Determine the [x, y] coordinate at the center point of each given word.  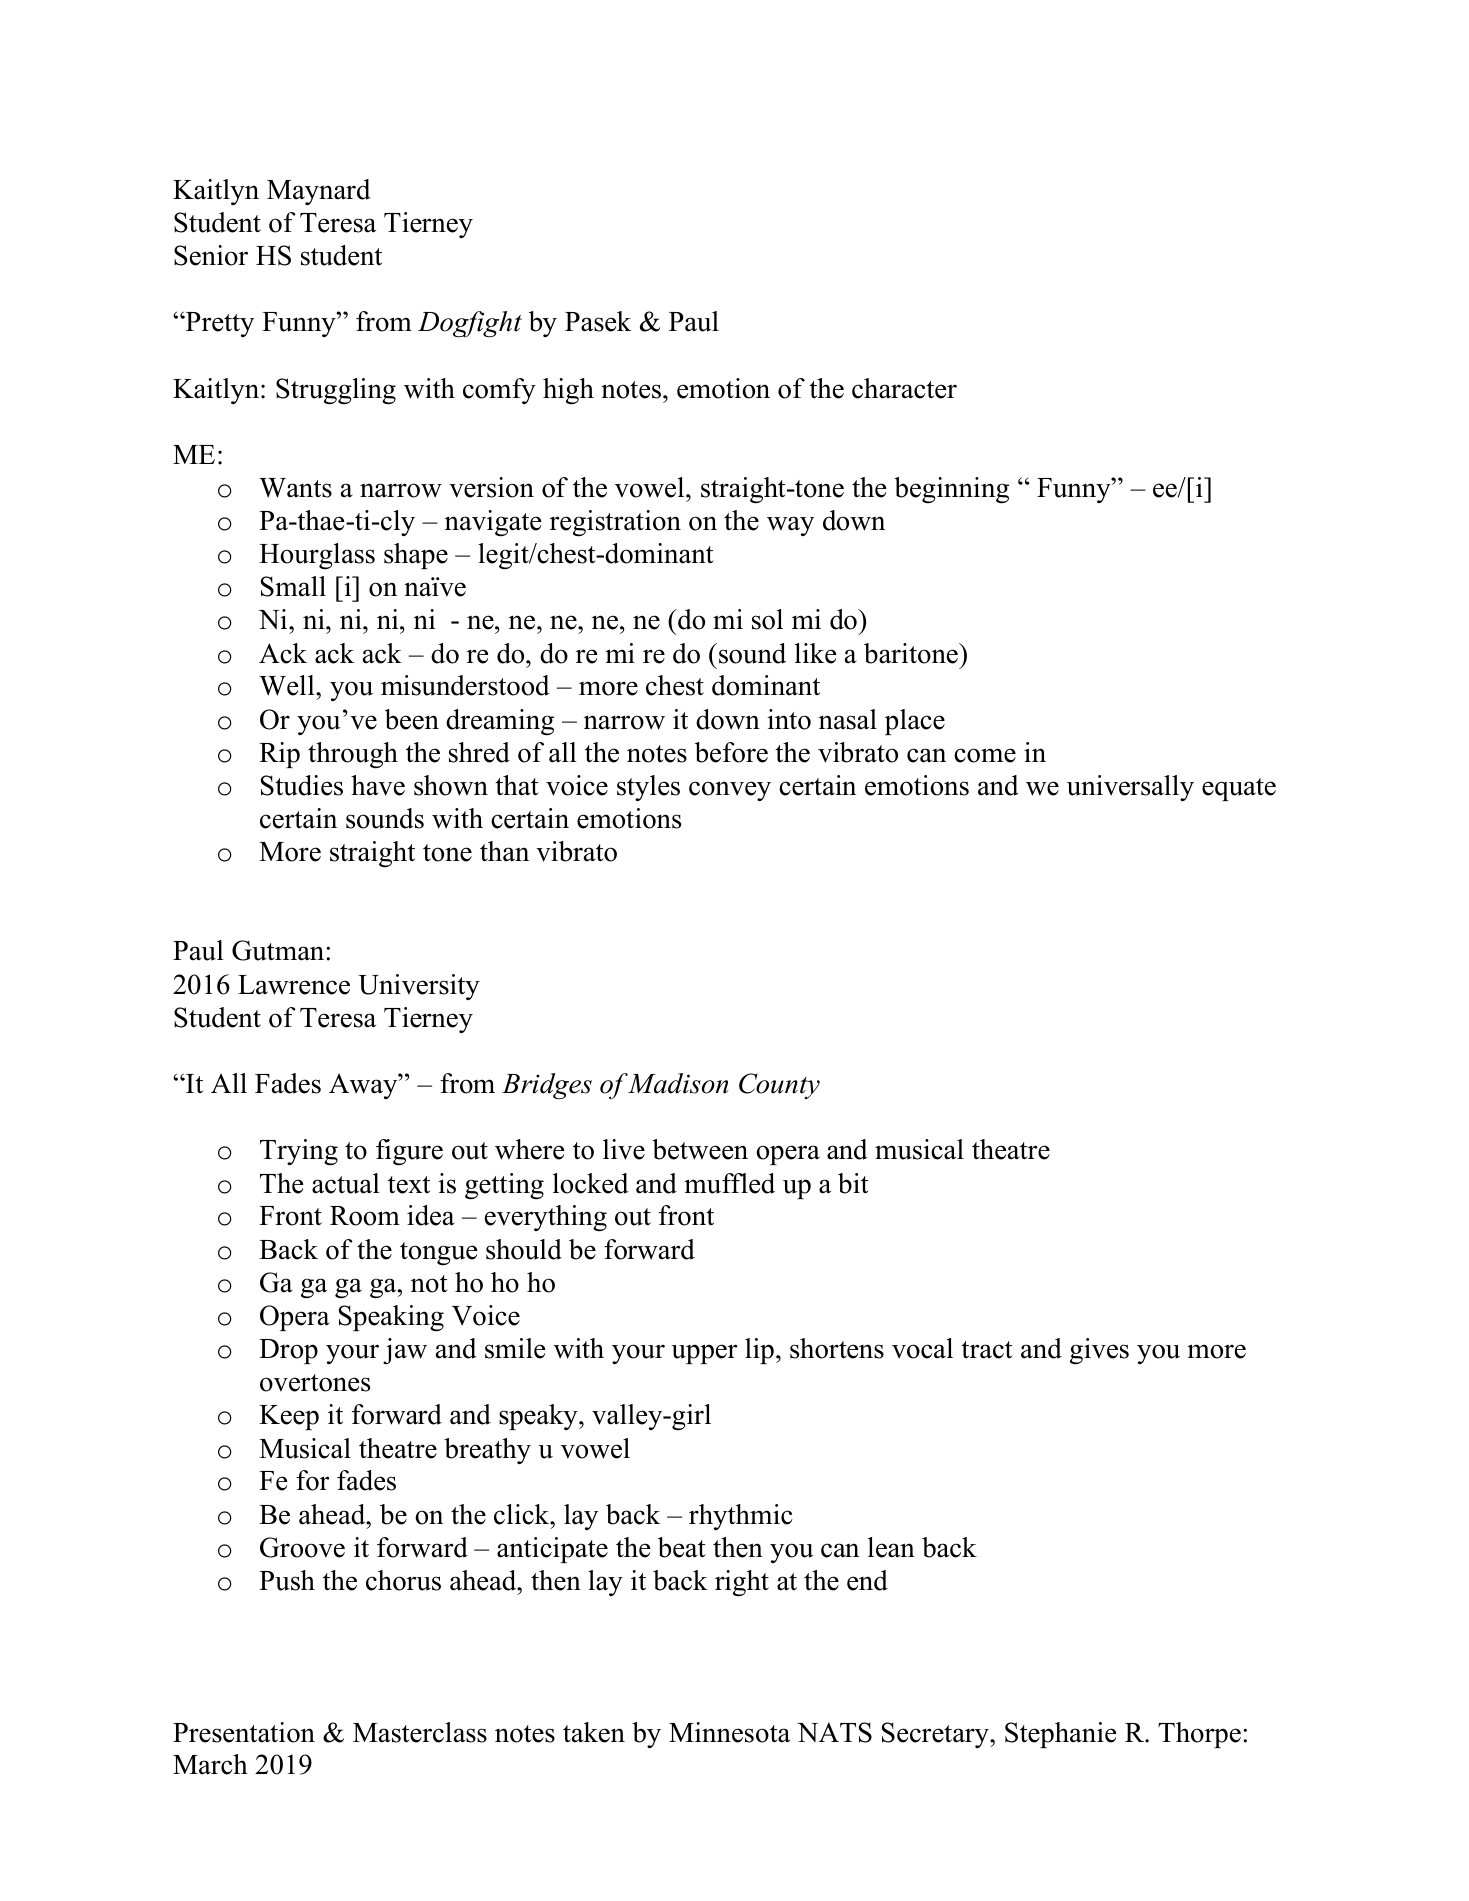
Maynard [319, 192]
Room [365, 1216]
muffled [729, 1183]
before [731, 752]
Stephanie [1060, 1735]
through [353, 755]
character [904, 388]
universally [1130, 788]
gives [1099, 1351]
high [568, 391]
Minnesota [729, 1732]
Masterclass [420, 1732]
